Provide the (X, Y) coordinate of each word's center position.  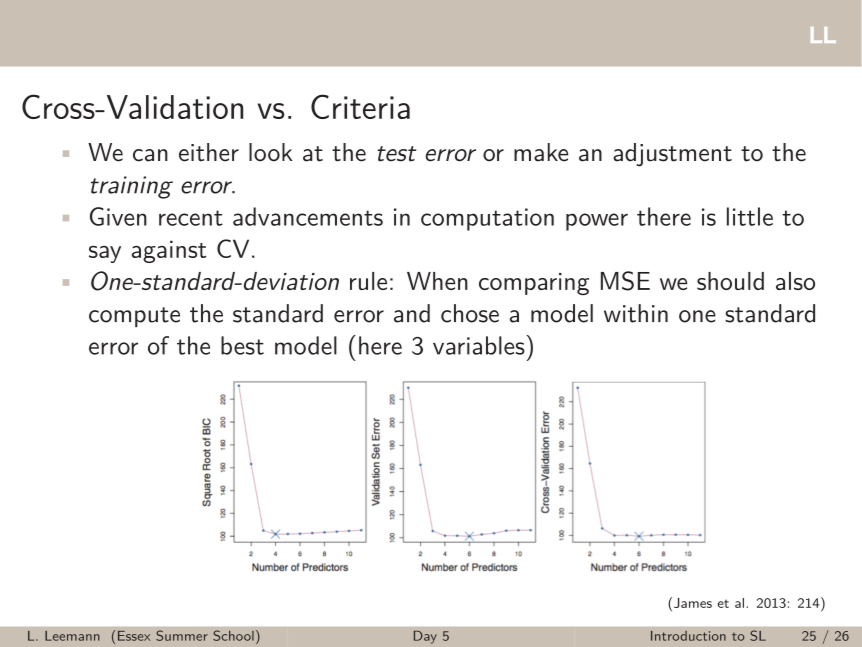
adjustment (672, 155)
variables (479, 345)
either (209, 152)
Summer (182, 635)
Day (425, 637)
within (636, 313)
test (396, 154)
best (242, 345)
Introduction (688, 636)
